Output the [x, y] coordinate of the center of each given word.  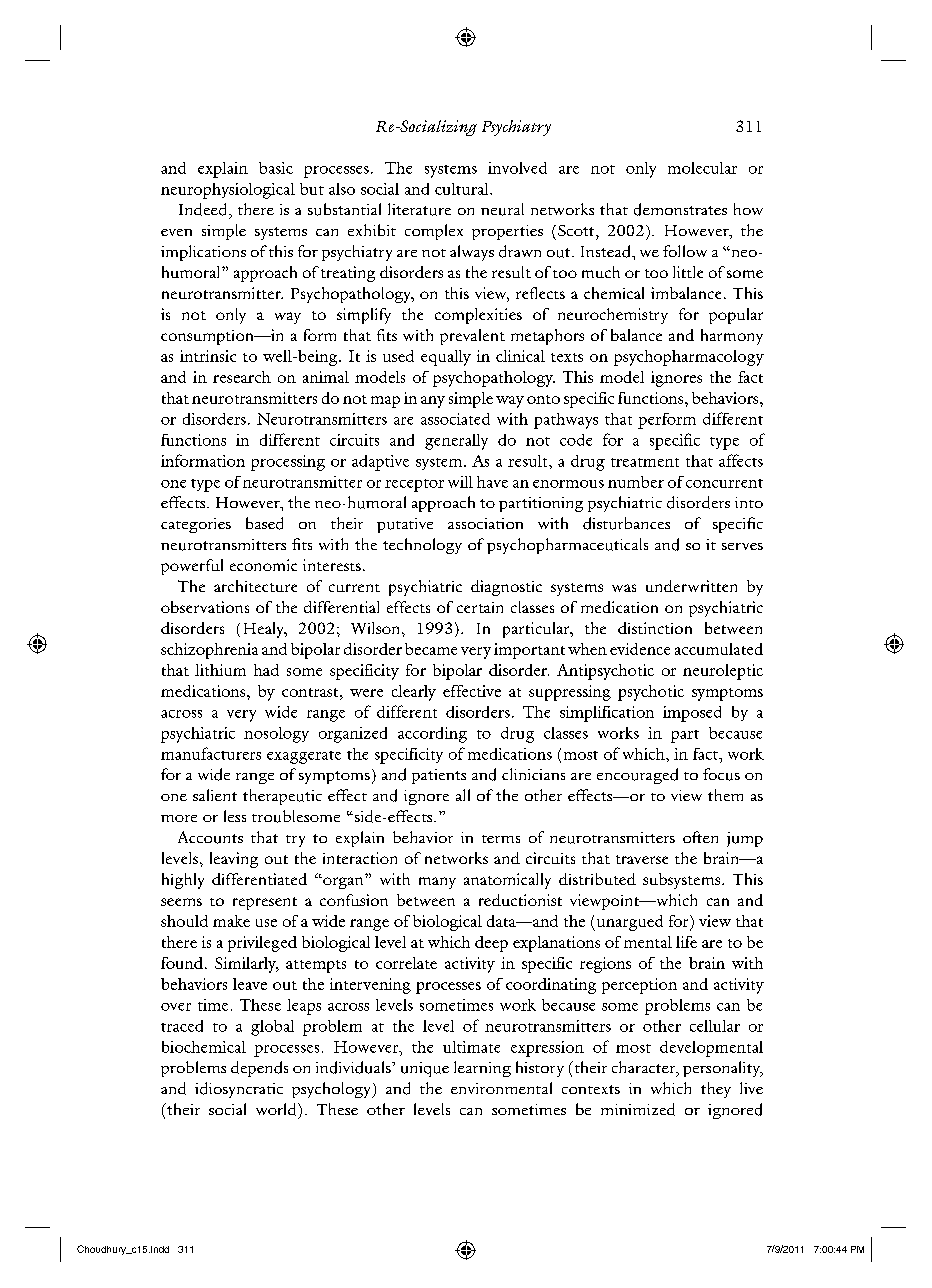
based [264, 523]
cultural [463, 189]
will [460, 482]
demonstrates [680, 209]
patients [439, 776]
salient [215, 795]
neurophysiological [228, 191]
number [636, 482]
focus [721, 774]
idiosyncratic [239, 1090]
